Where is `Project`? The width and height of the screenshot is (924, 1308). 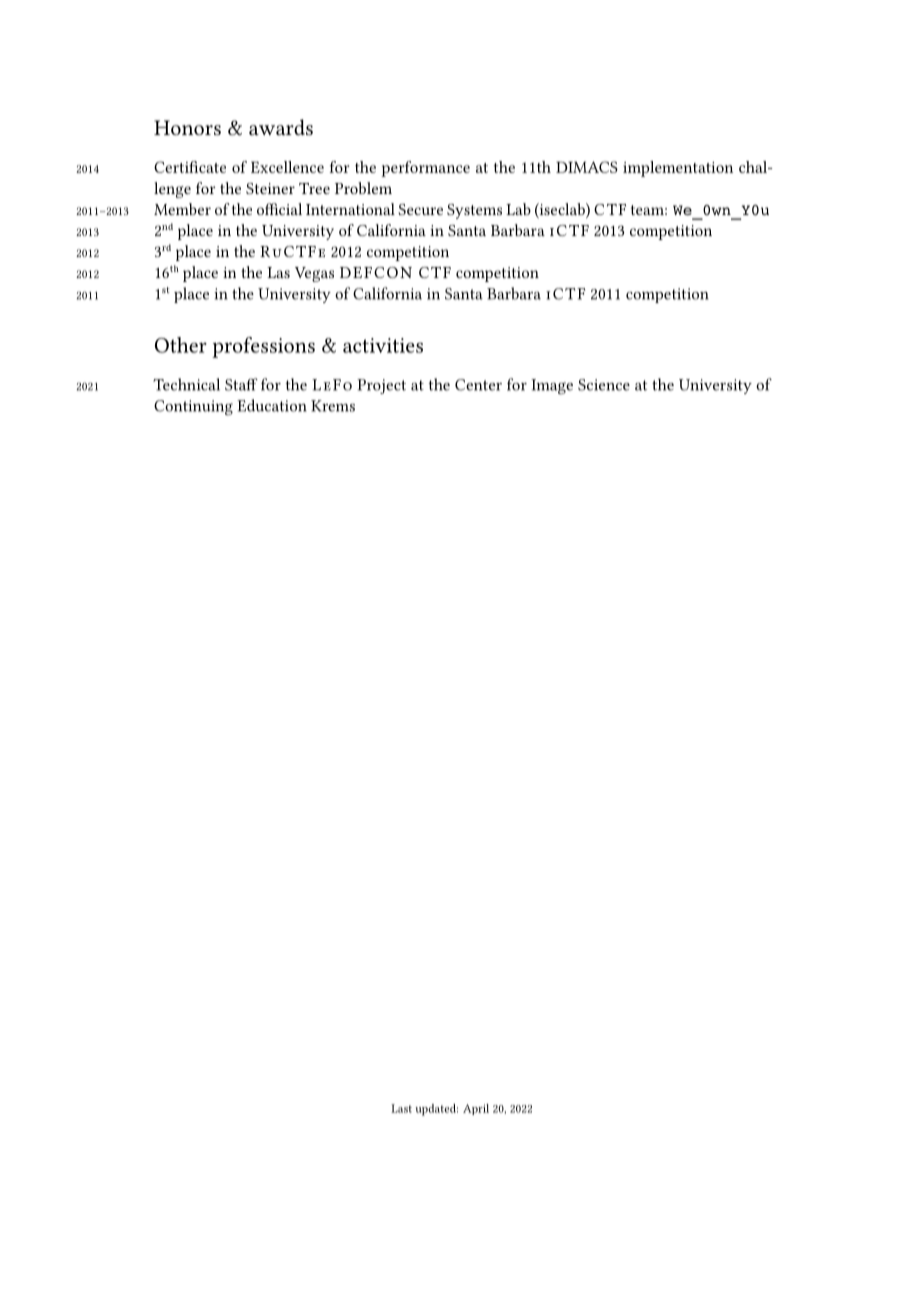
Project is located at coordinates (381, 386).
